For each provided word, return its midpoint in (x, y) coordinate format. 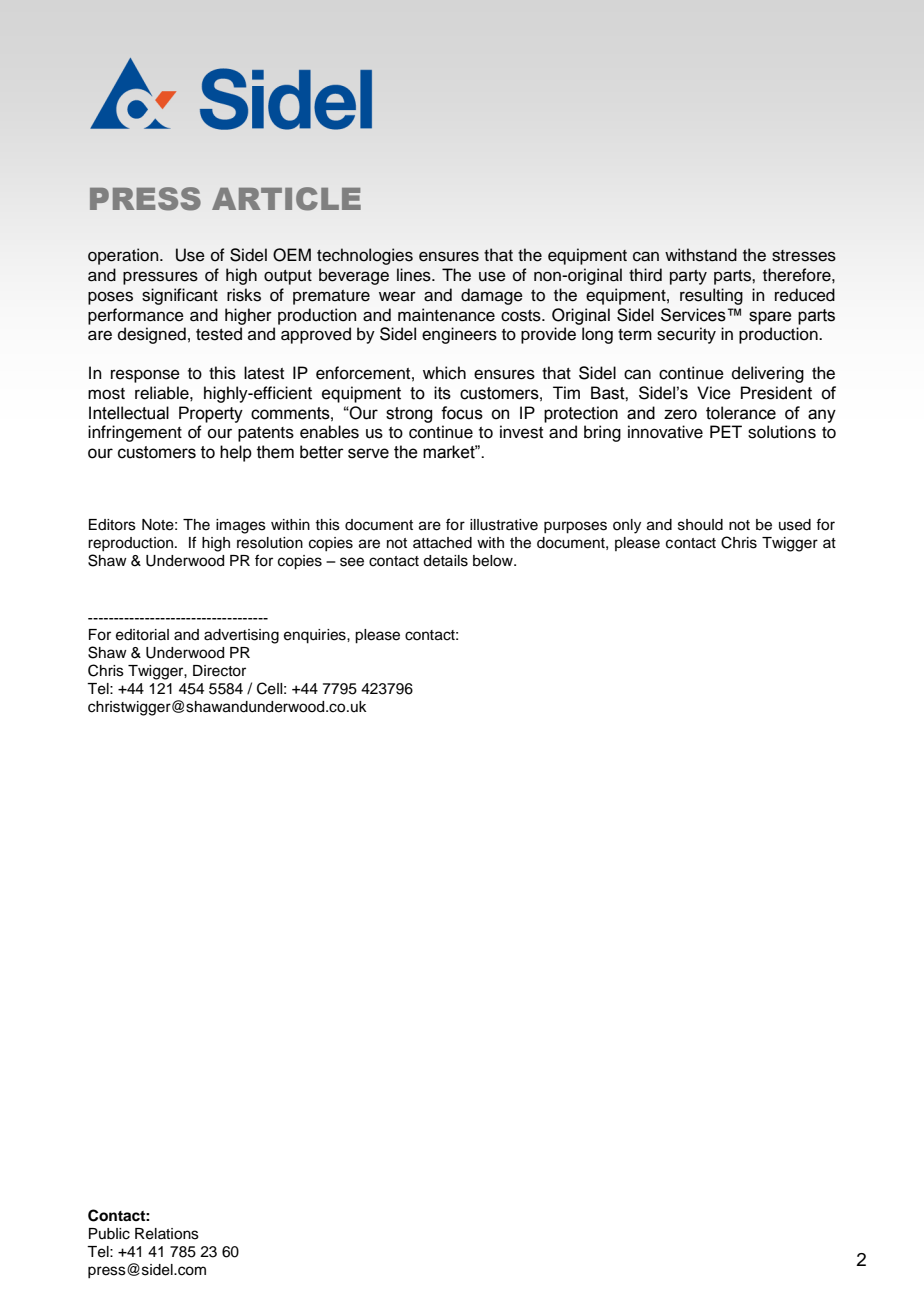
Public (109, 1234)
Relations (167, 1234)
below (494, 561)
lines (415, 275)
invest (521, 432)
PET (726, 431)
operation (124, 256)
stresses (804, 256)
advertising (241, 636)
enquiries (316, 636)
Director (219, 671)
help (236, 453)
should (700, 525)
